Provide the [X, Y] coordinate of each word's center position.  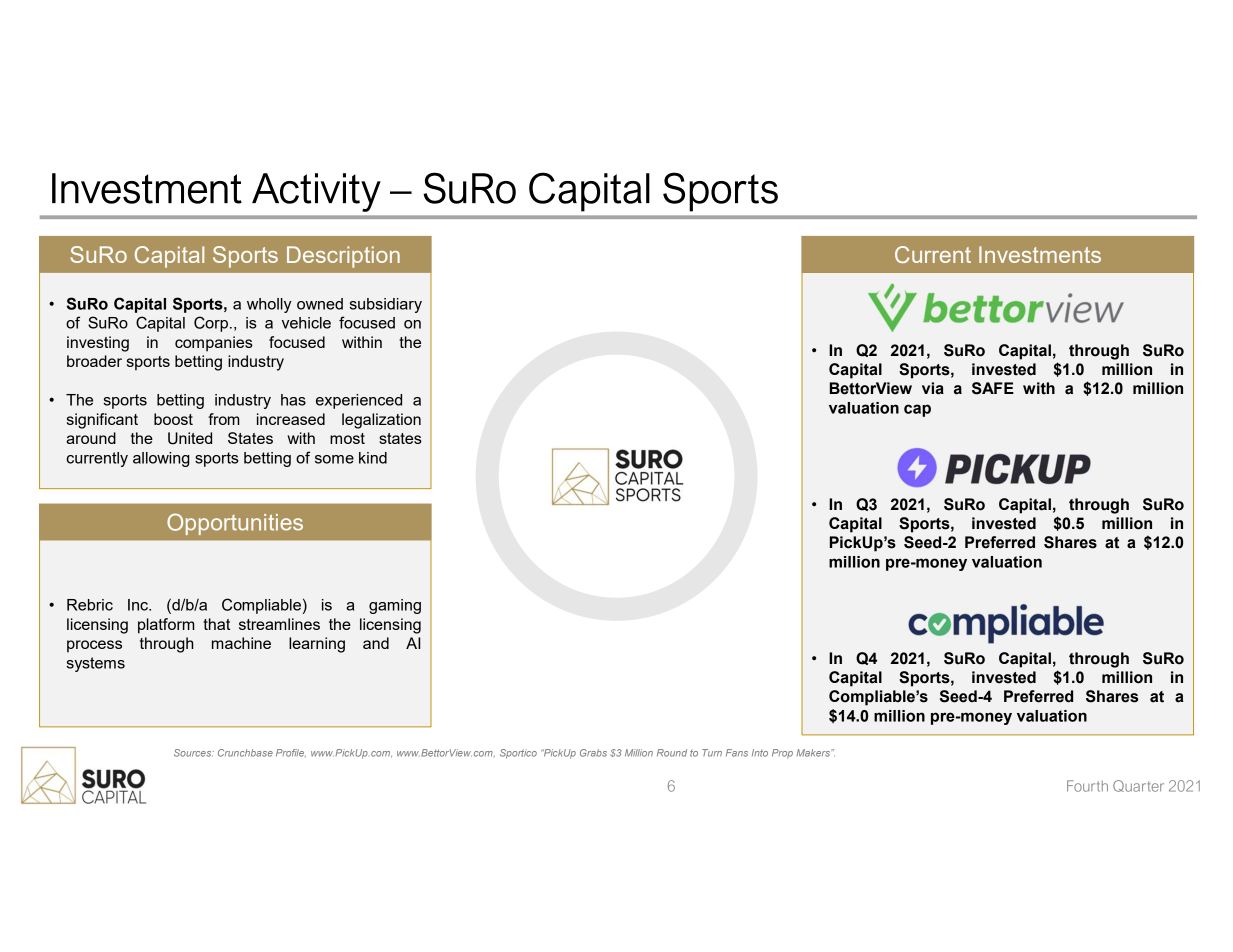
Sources [194, 753]
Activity [316, 192]
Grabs [593, 753]
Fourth [1087, 786]
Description [343, 257]
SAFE [993, 388]
